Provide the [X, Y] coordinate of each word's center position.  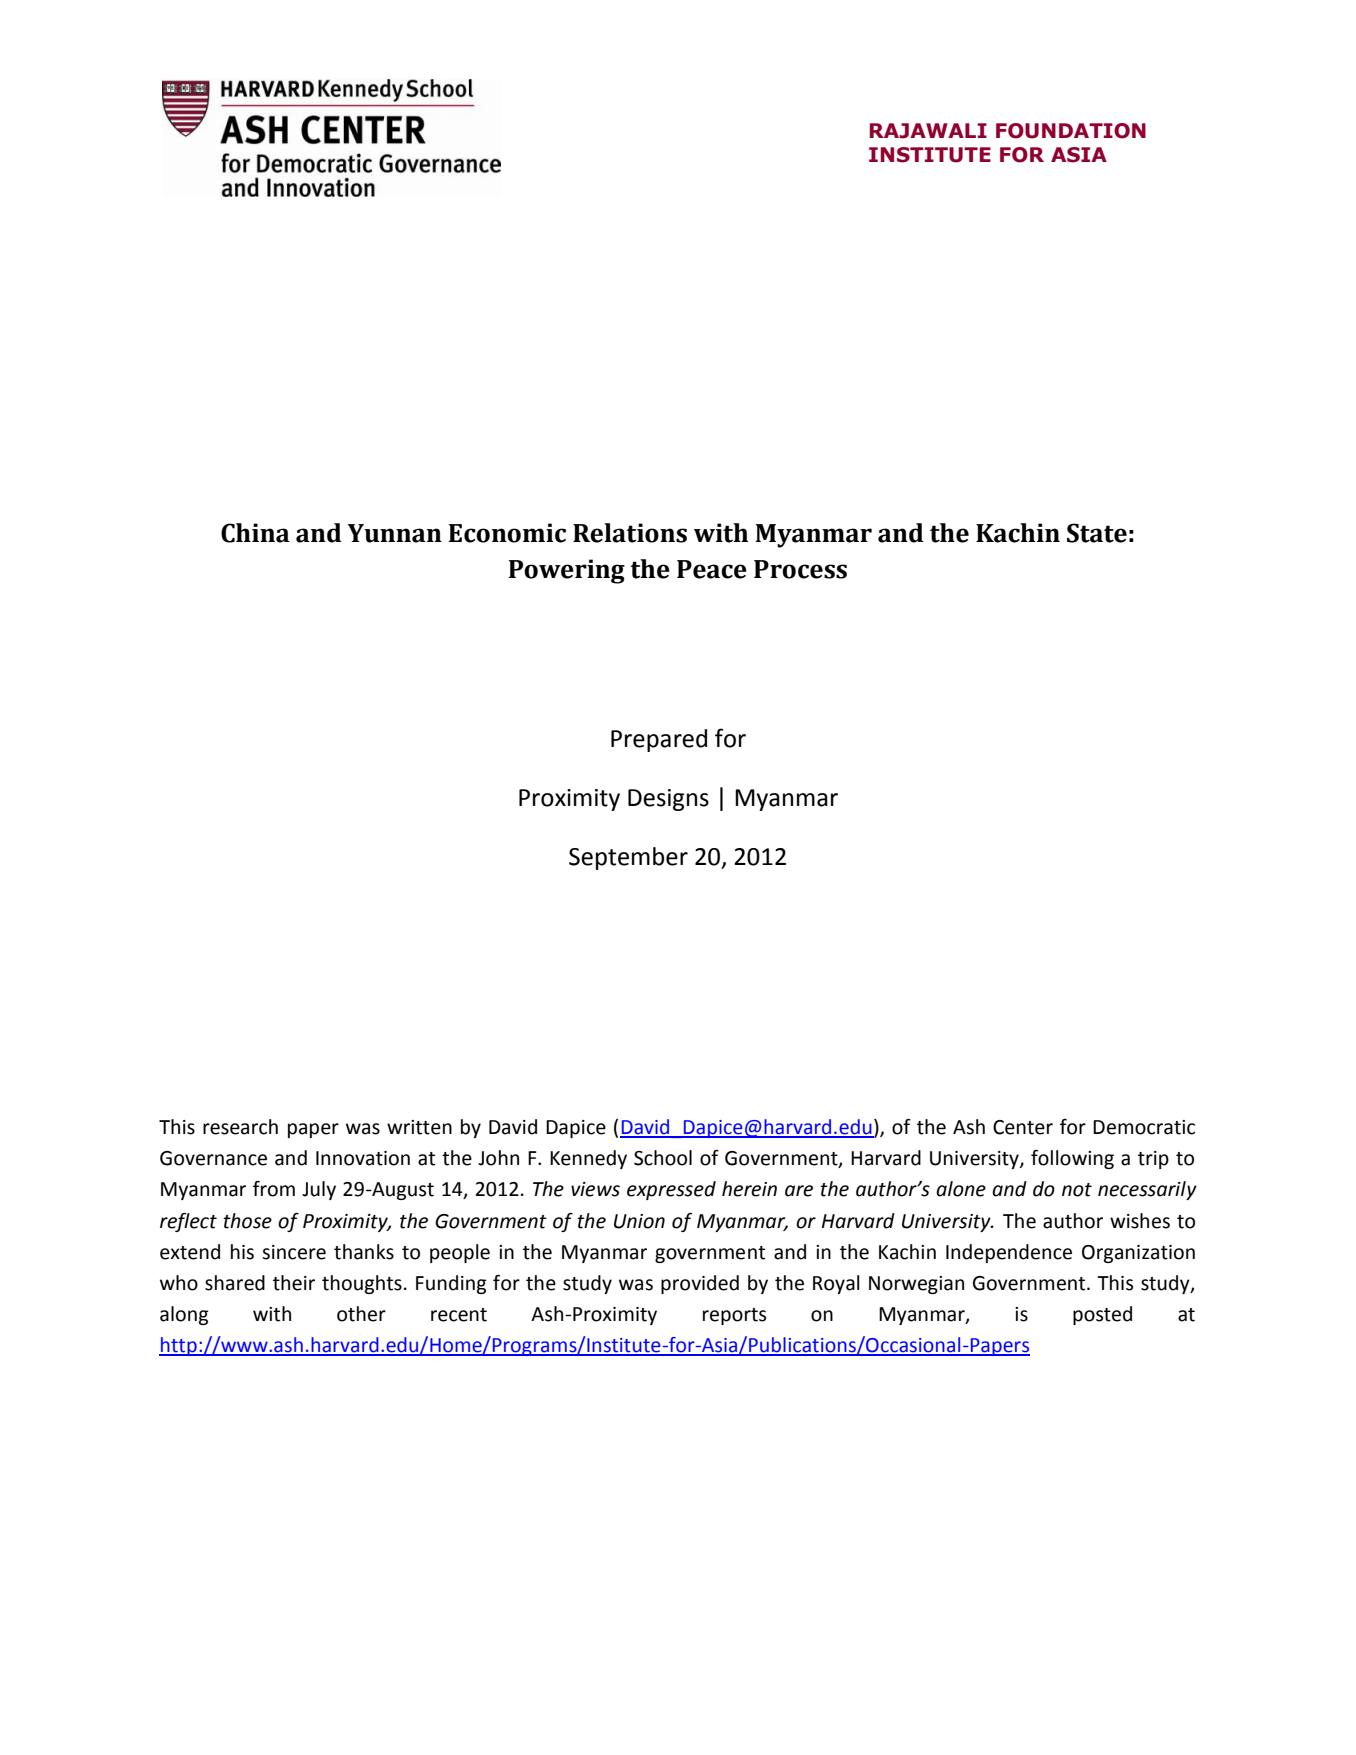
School [663, 1158]
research [240, 1127]
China [255, 533]
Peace [712, 569]
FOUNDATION [1071, 131]
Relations [630, 533]
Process [800, 569]
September [628, 858]
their [294, 1283]
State [1097, 533]
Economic [507, 533]
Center [1023, 1127]
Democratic [1144, 1127]
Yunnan [394, 533]
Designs [668, 800]
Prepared [659, 740]
